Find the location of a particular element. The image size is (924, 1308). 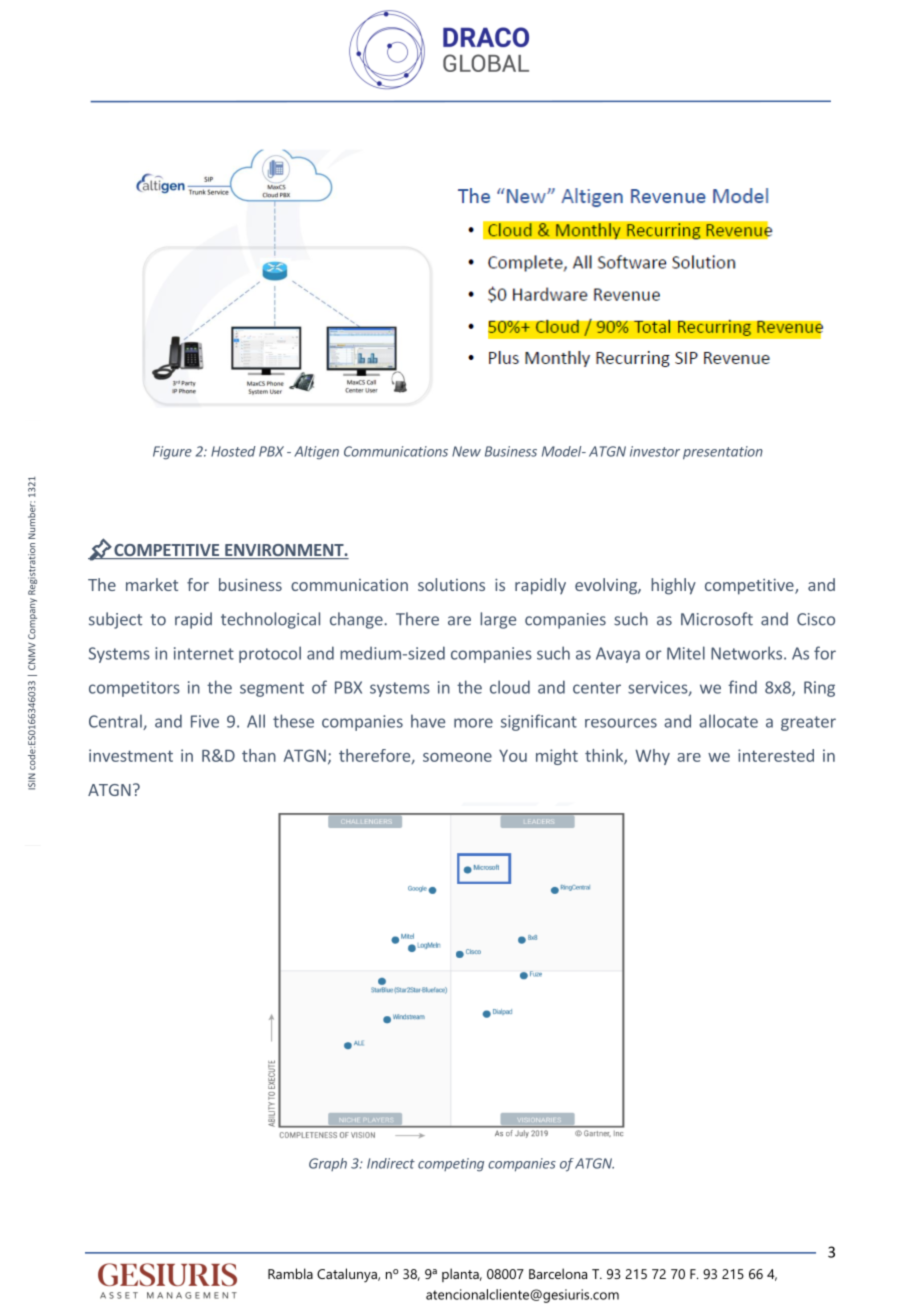

New is located at coordinates (466, 451).
